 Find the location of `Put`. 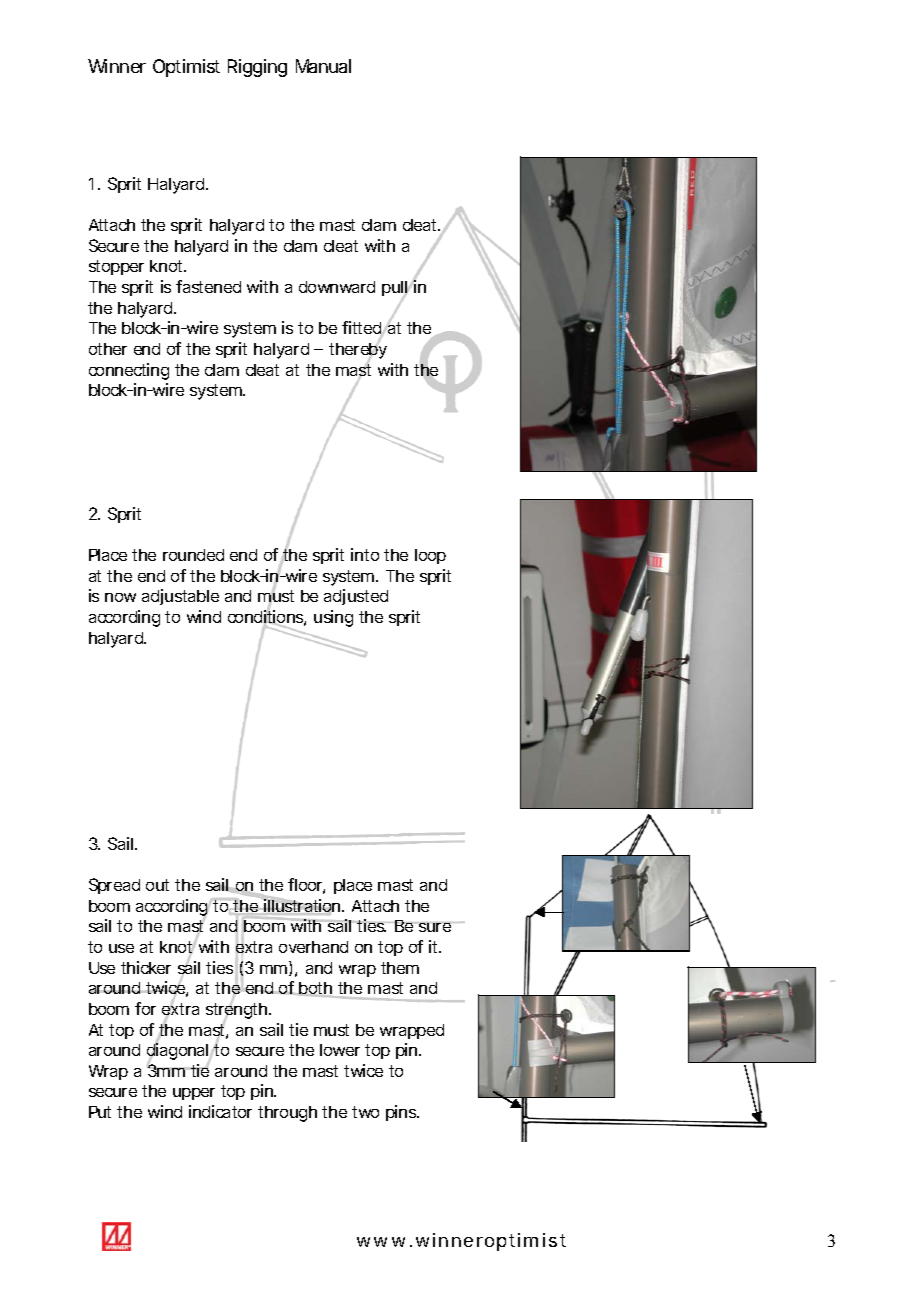

Put is located at coordinates (100, 1112).
